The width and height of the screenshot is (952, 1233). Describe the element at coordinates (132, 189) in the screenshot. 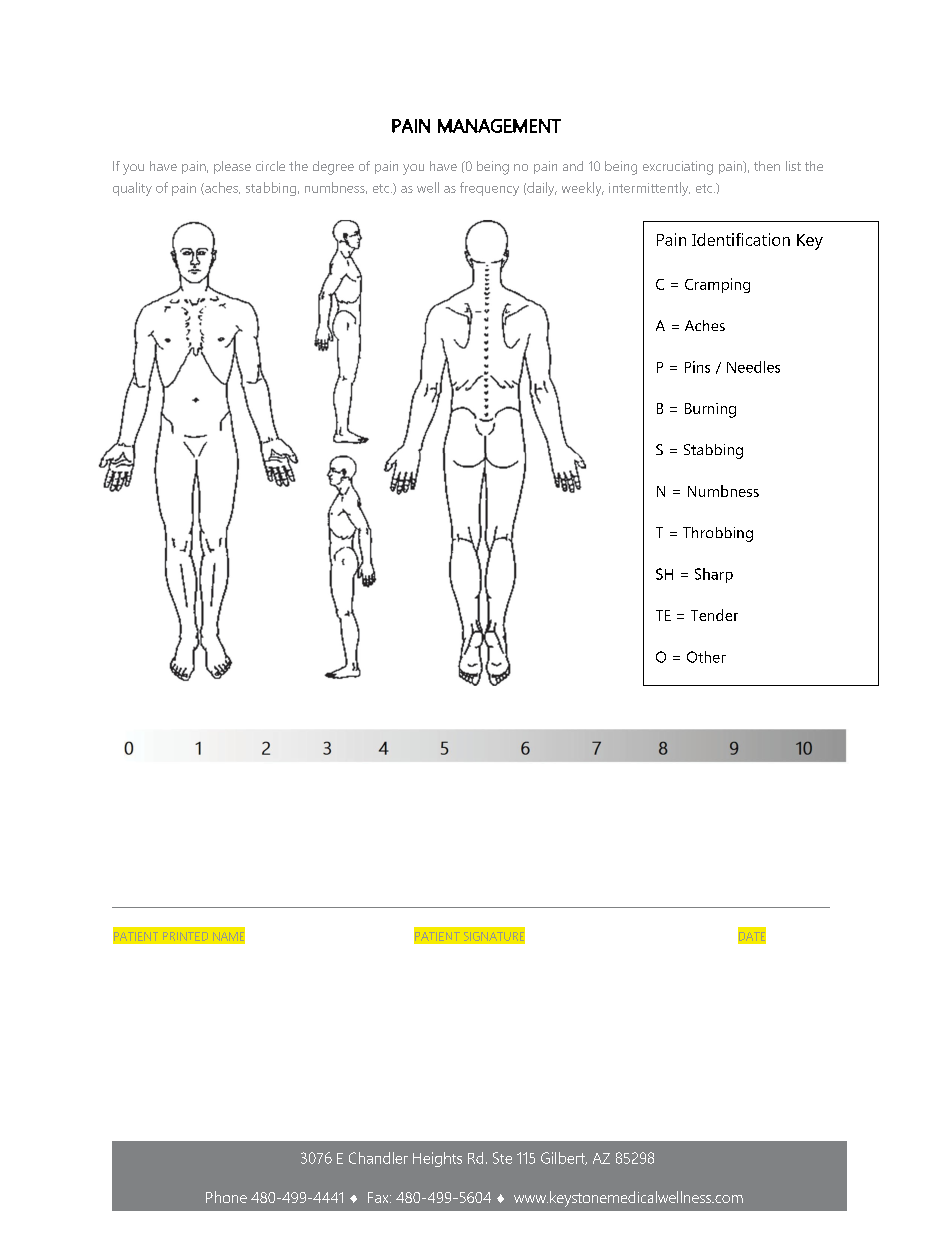

I see `quality` at that location.
